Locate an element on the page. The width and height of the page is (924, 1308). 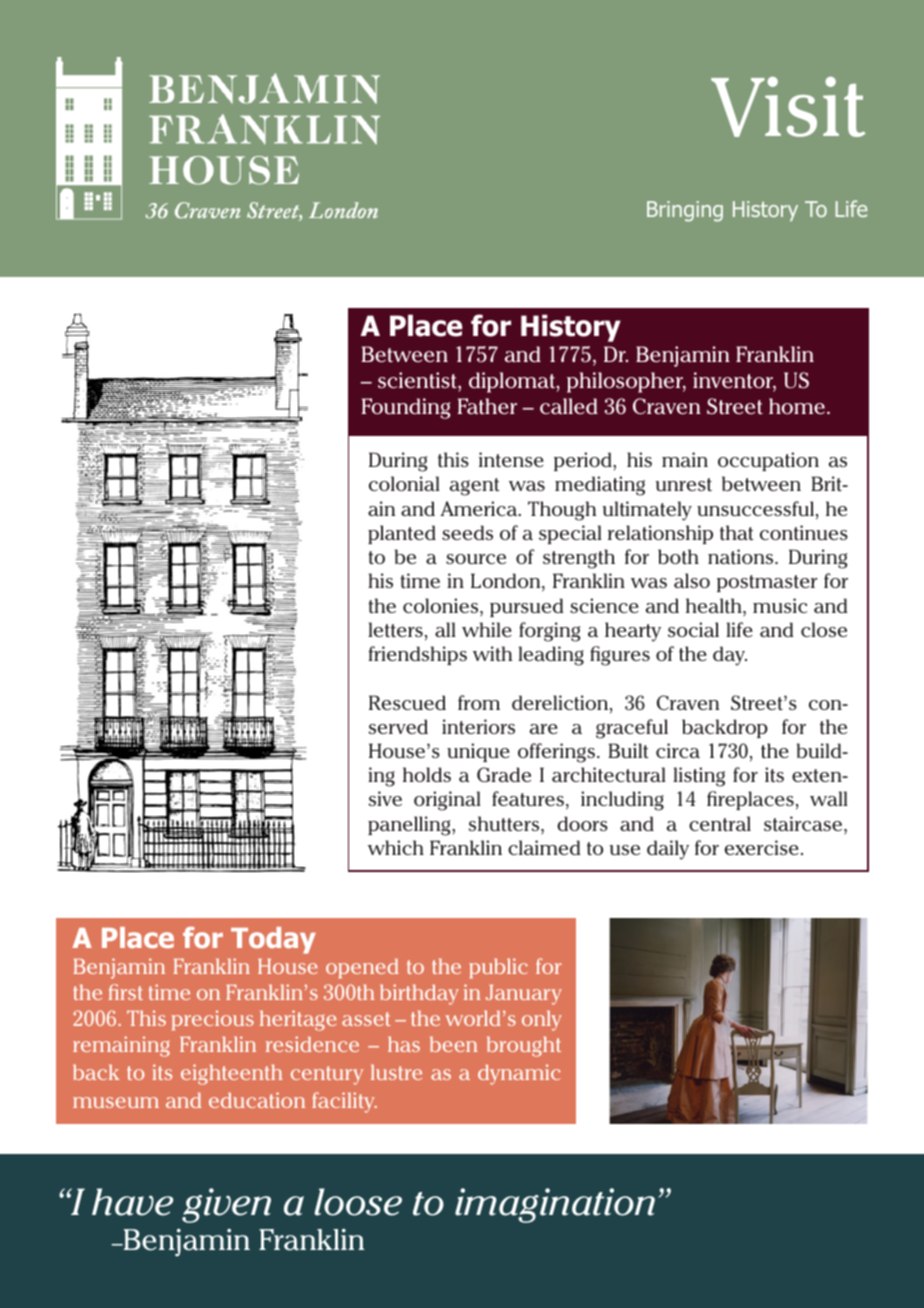
given is located at coordinates (226, 1205).
